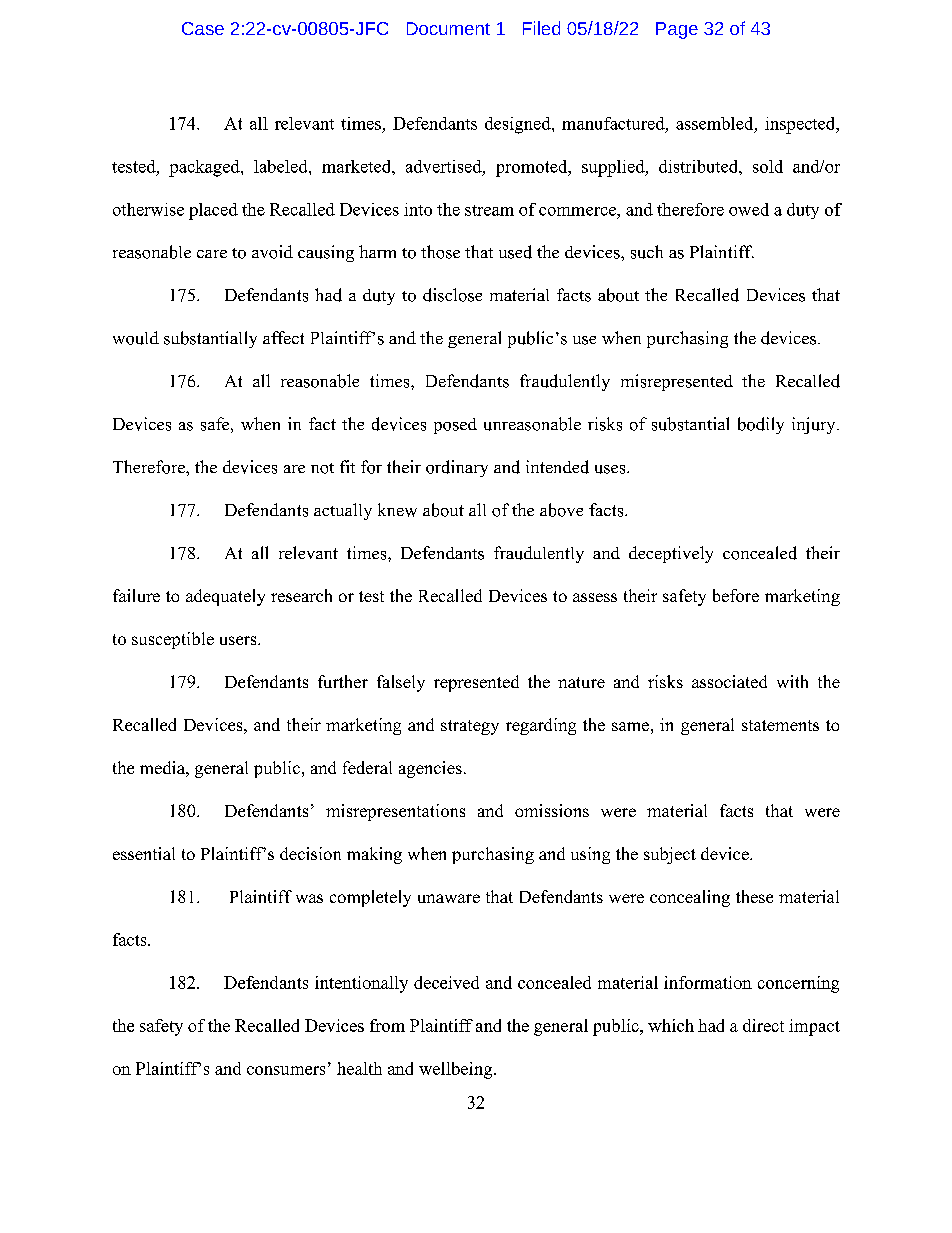 The height and width of the image is (1233, 952). What do you see at coordinates (677, 30) in the image?
I see `Page` at bounding box center [677, 30].
